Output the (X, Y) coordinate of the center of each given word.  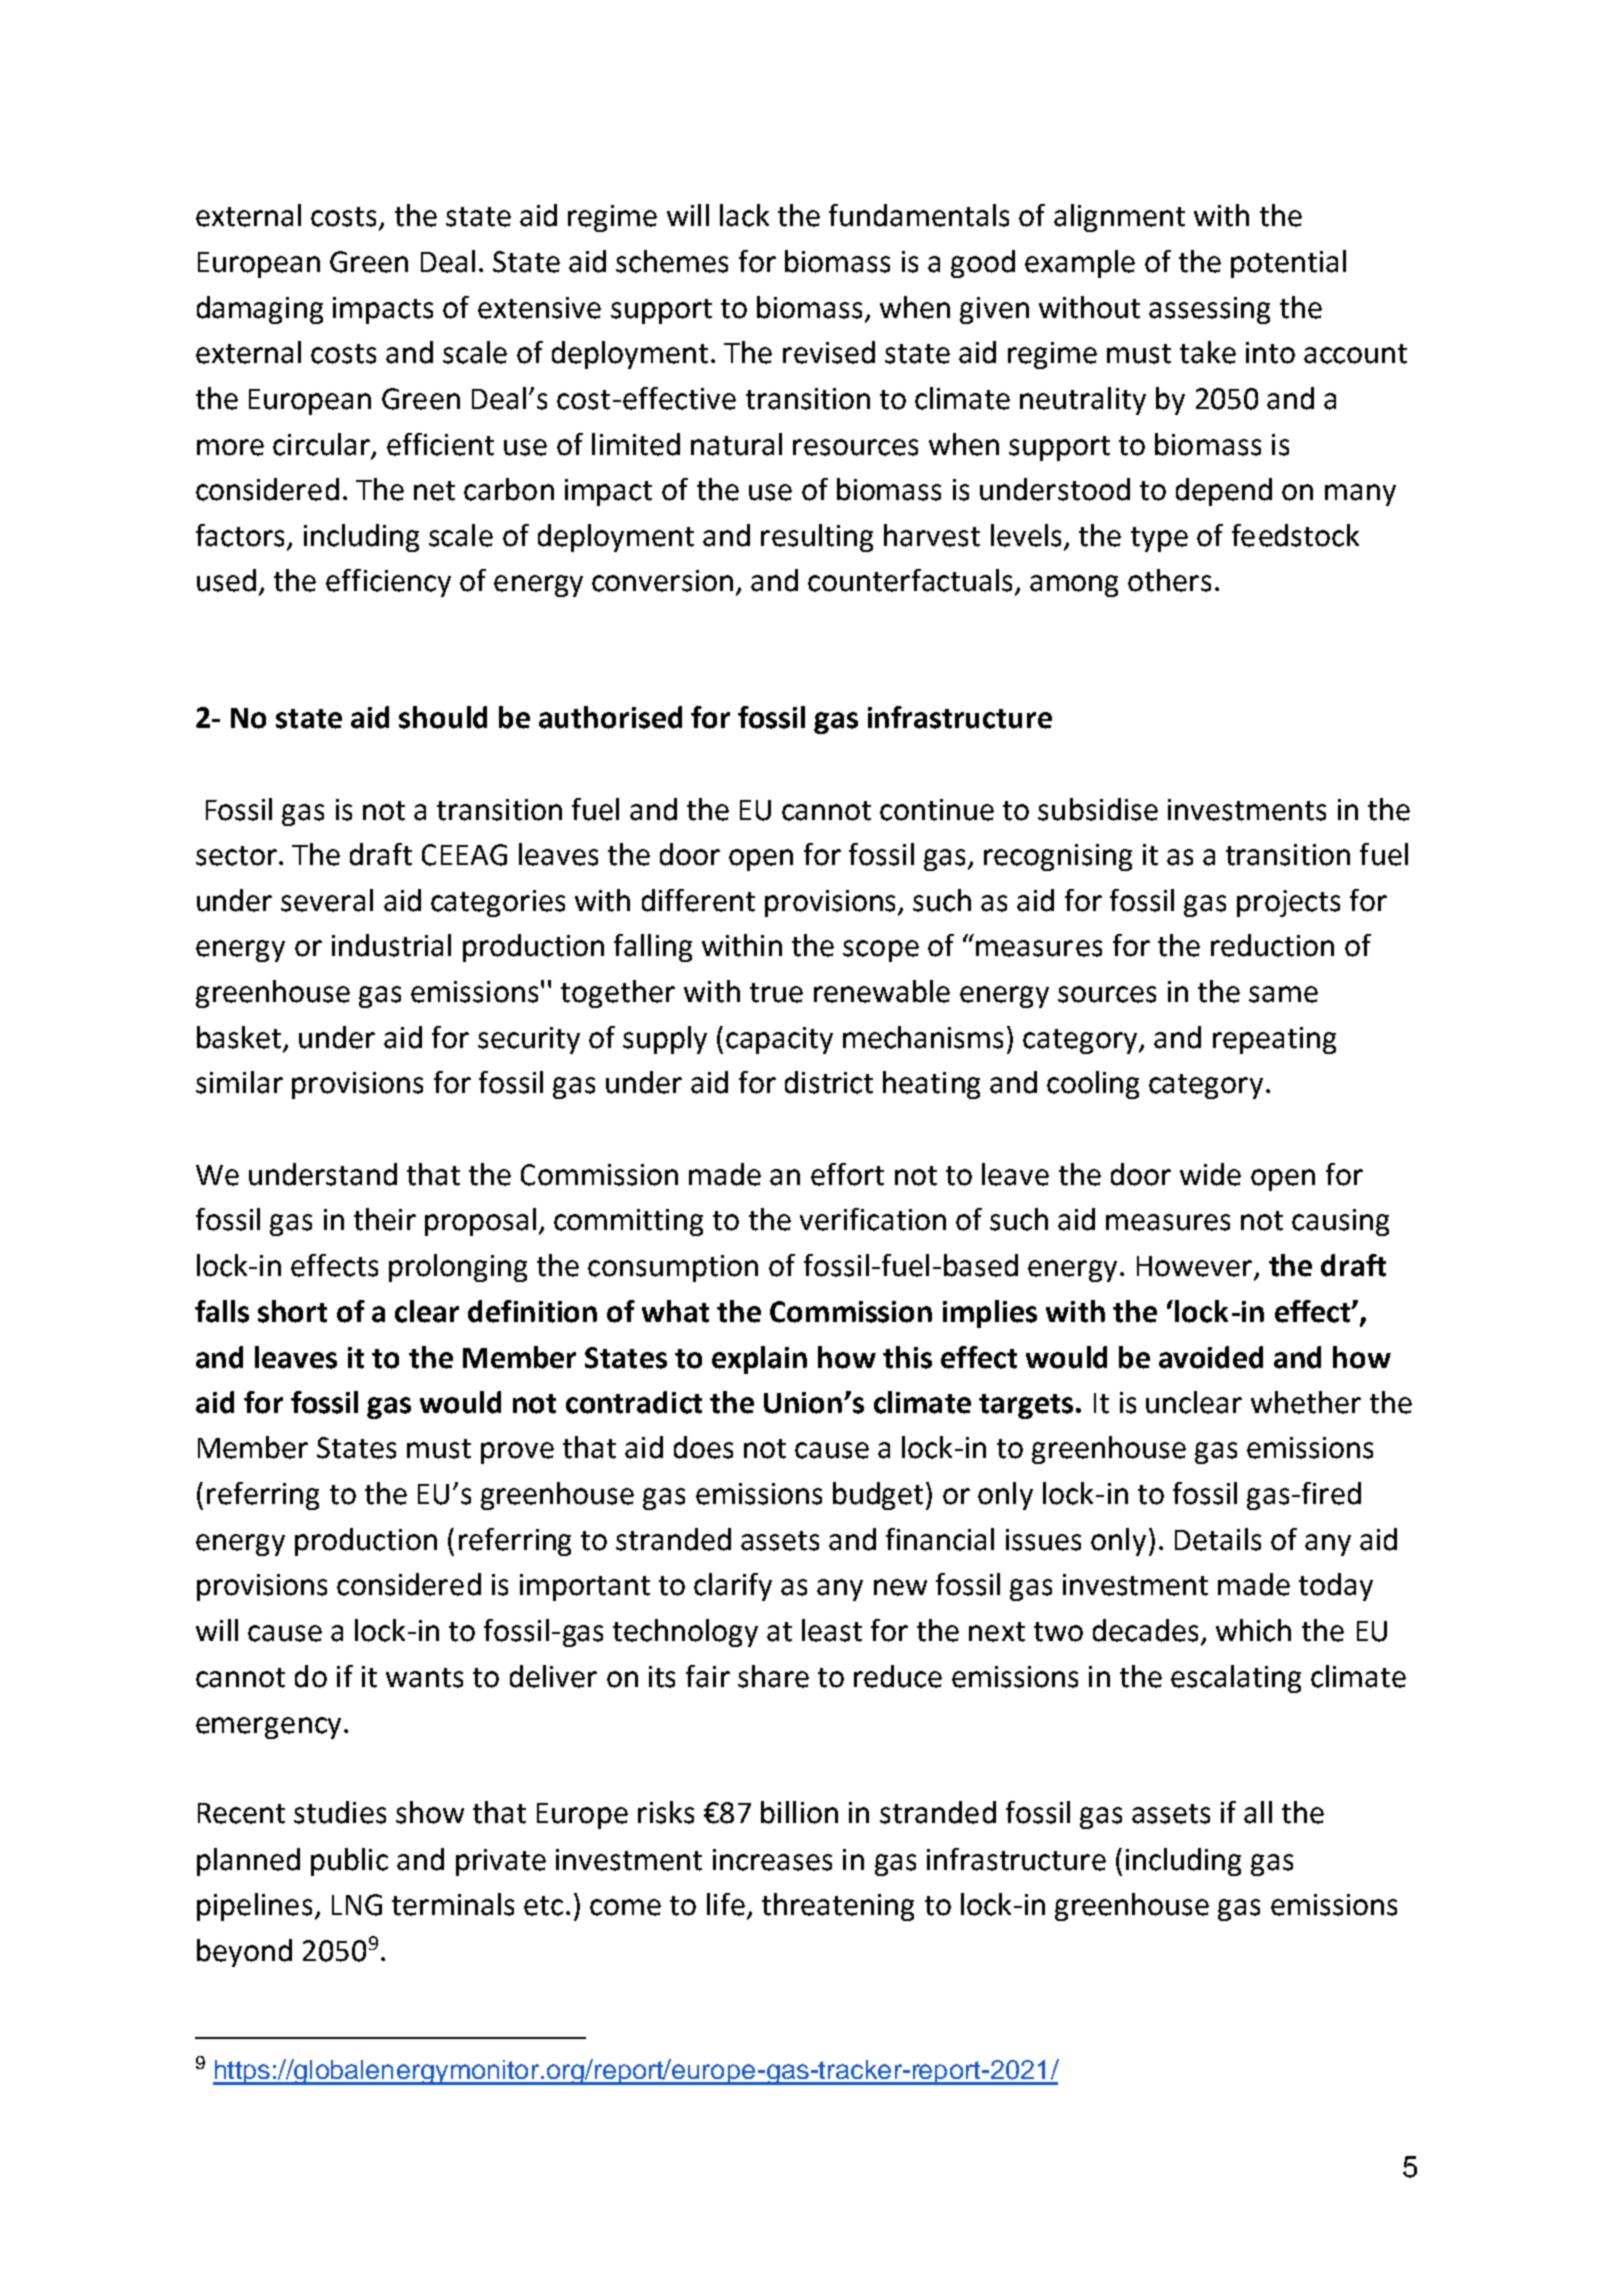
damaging (260, 310)
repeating (1274, 1040)
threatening (838, 1907)
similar (239, 1082)
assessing (1209, 310)
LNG (357, 1905)
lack (744, 215)
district (829, 1082)
